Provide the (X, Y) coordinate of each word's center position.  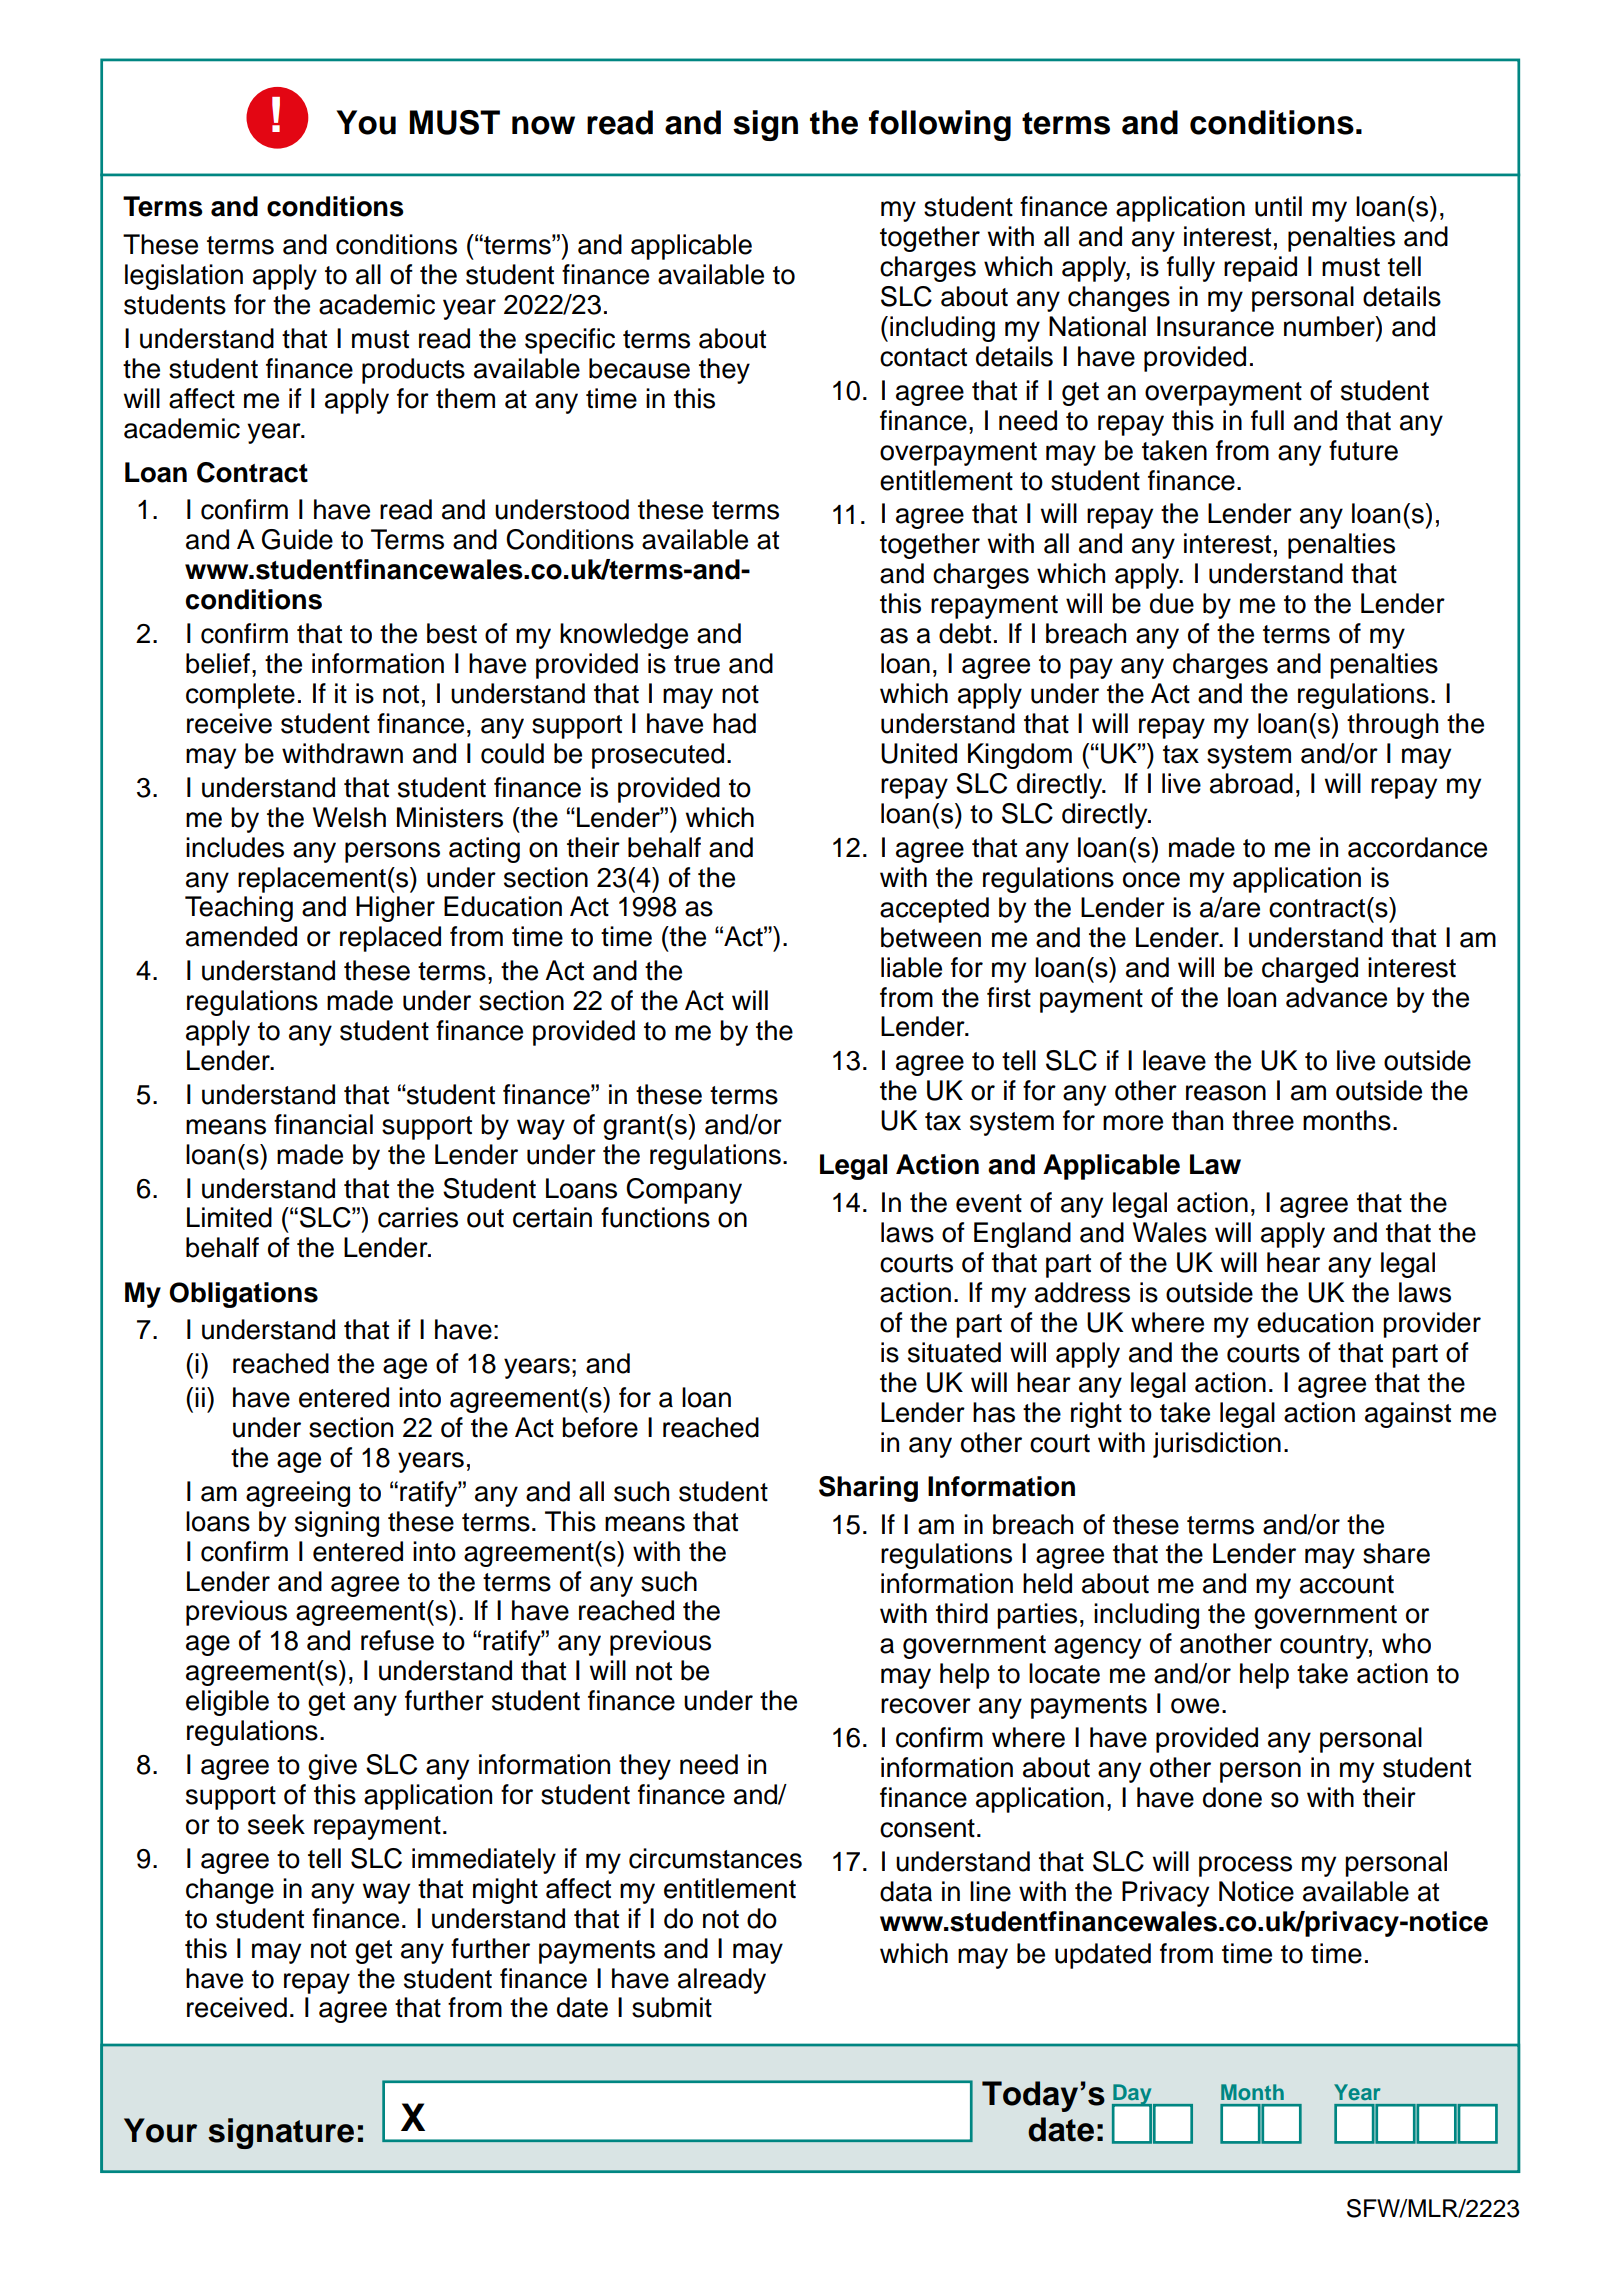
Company (684, 1191)
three (1263, 1120)
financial (323, 1124)
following (940, 125)
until (1278, 206)
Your (160, 2130)
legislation (184, 277)
